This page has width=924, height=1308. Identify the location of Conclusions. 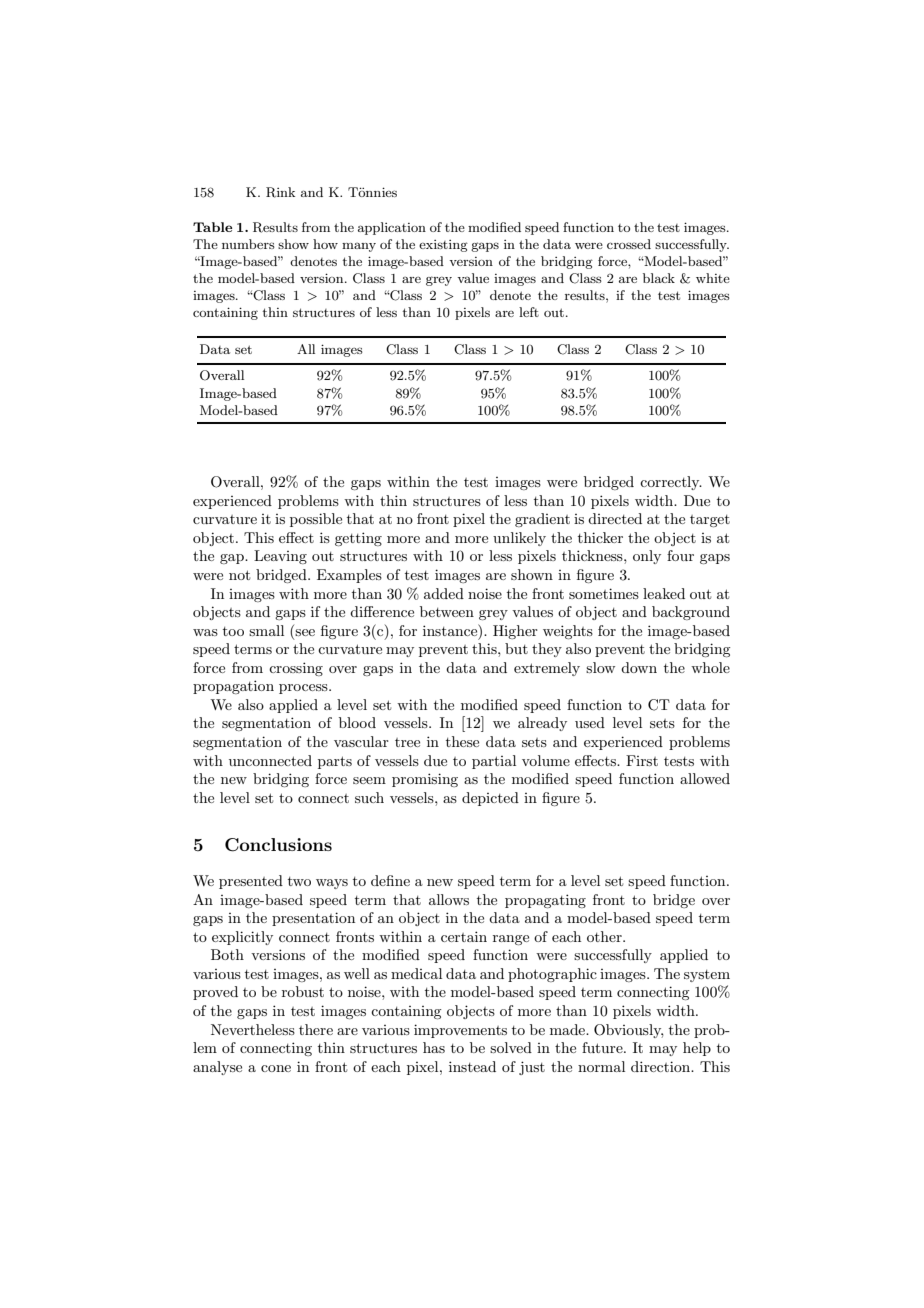
(278, 845).
